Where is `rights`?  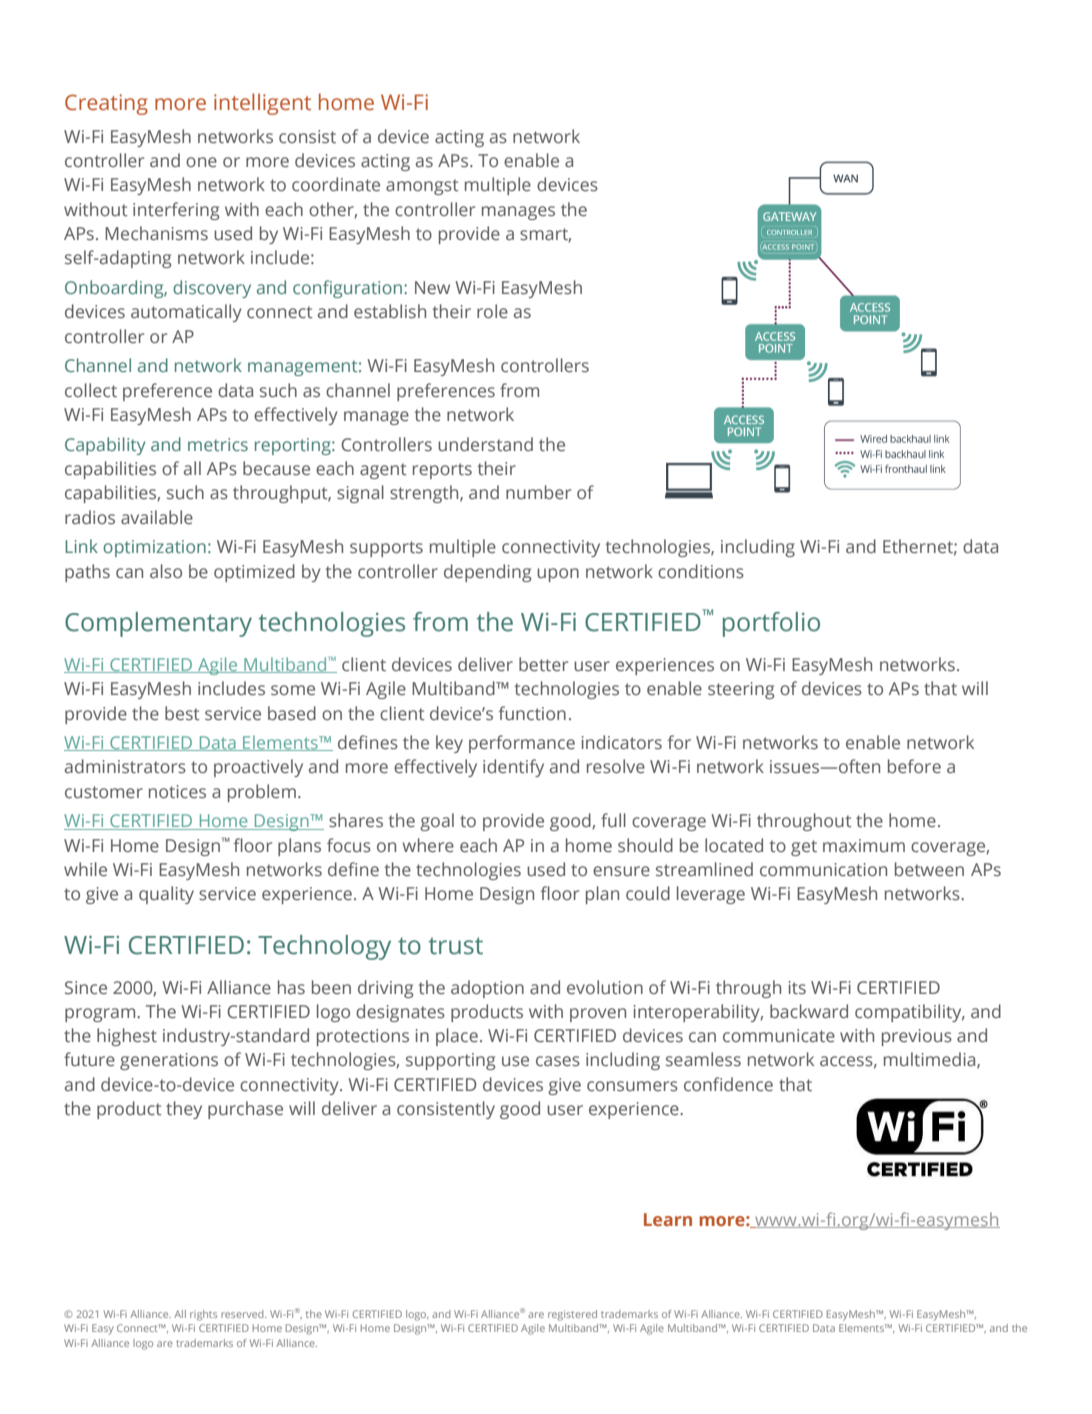 rights is located at coordinates (203, 1315).
